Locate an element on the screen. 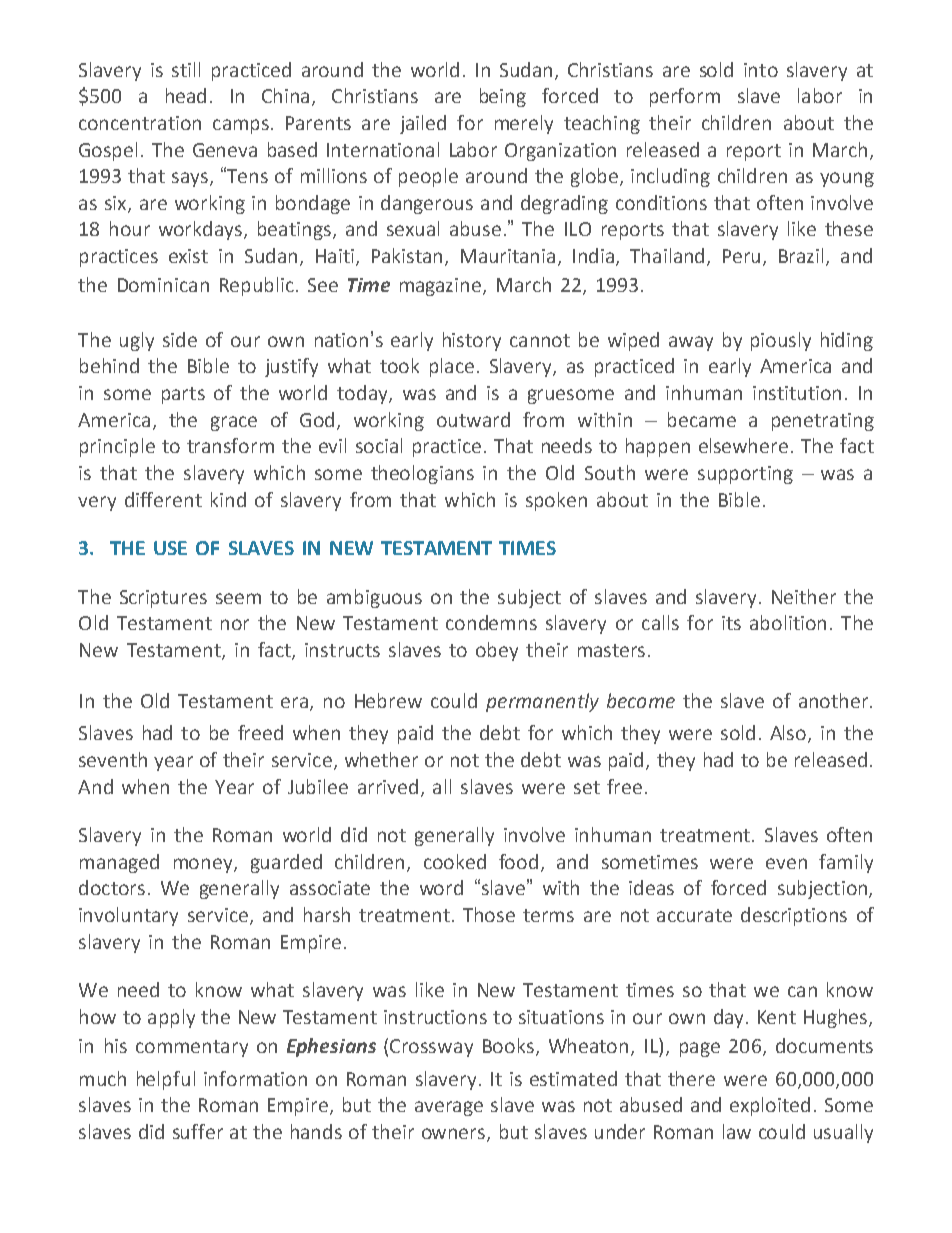  different is located at coordinates (163, 499).
